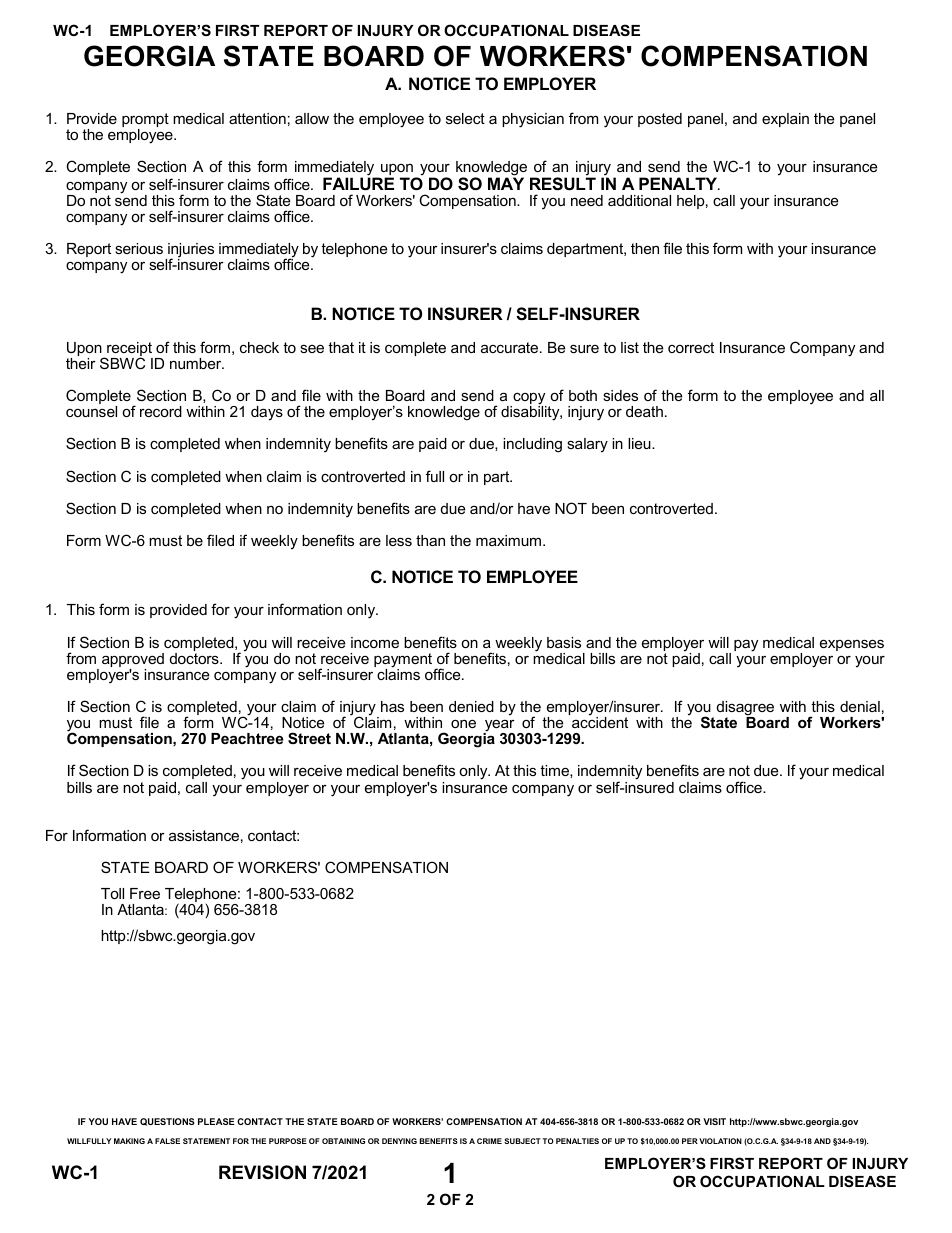 The image size is (952, 1233). I want to click on record, so click(161, 411).
